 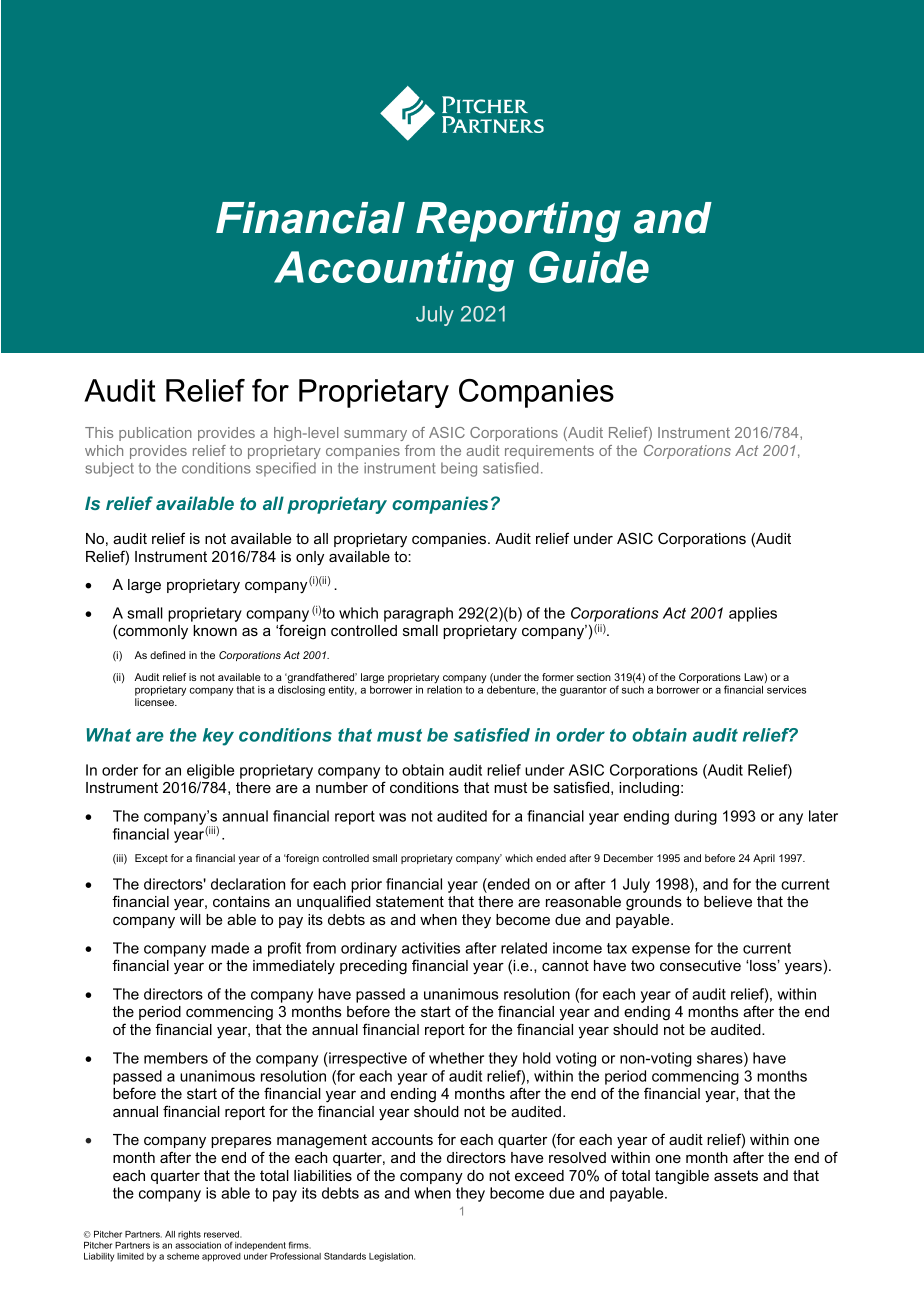 I want to click on rights, so click(x=189, y=1235).
